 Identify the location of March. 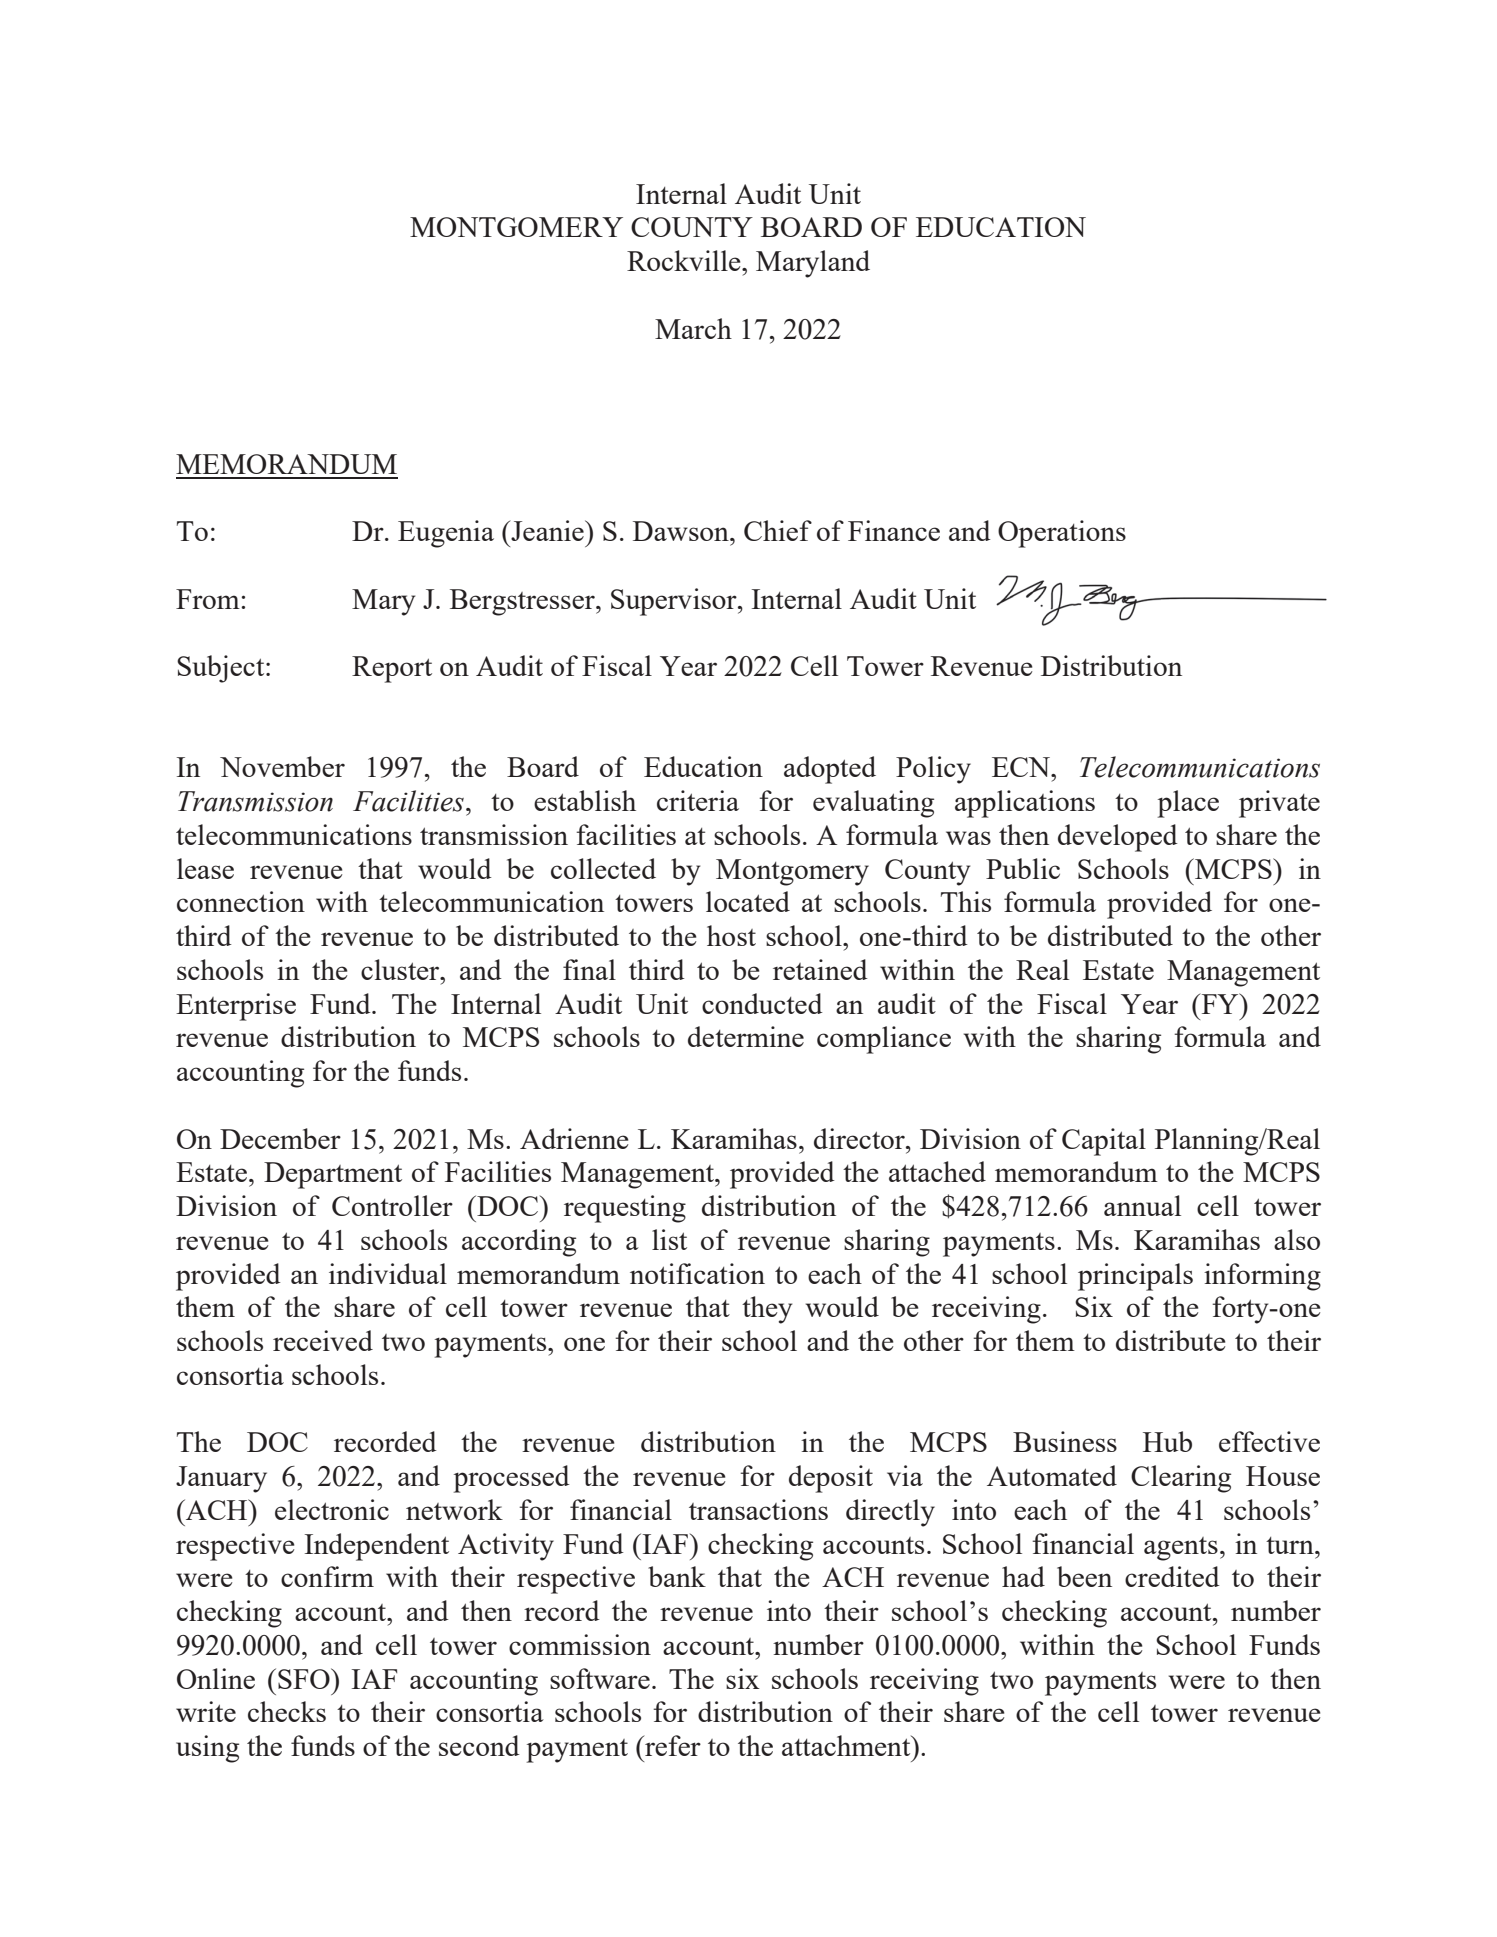
(693, 328).
